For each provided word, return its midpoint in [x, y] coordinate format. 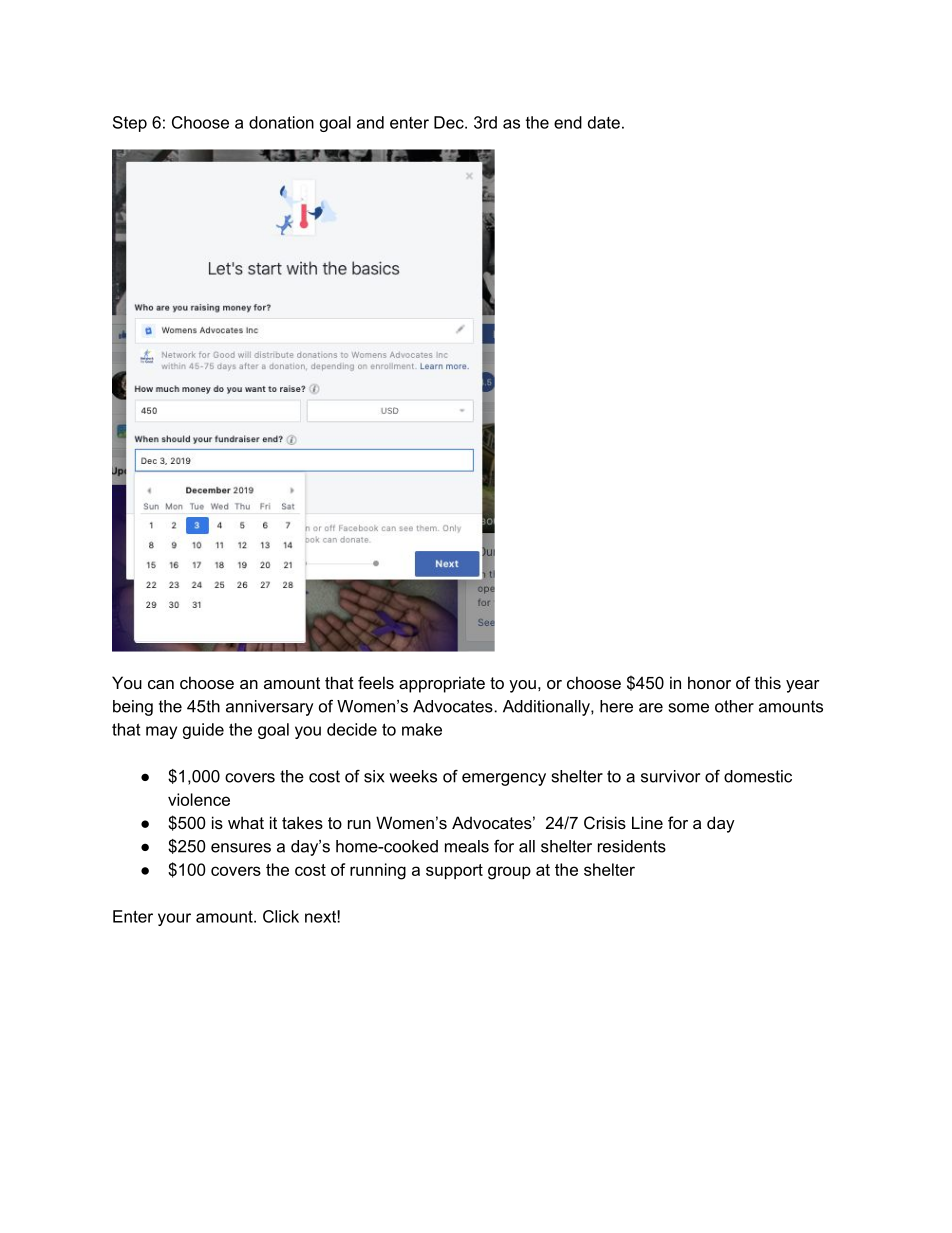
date [604, 122]
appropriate [442, 684]
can [161, 684]
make [422, 729]
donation [281, 122]
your [174, 919]
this [768, 682]
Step [130, 124]
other [734, 706]
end [568, 122]
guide [203, 731]
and [370, 122]
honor [709, 682]
